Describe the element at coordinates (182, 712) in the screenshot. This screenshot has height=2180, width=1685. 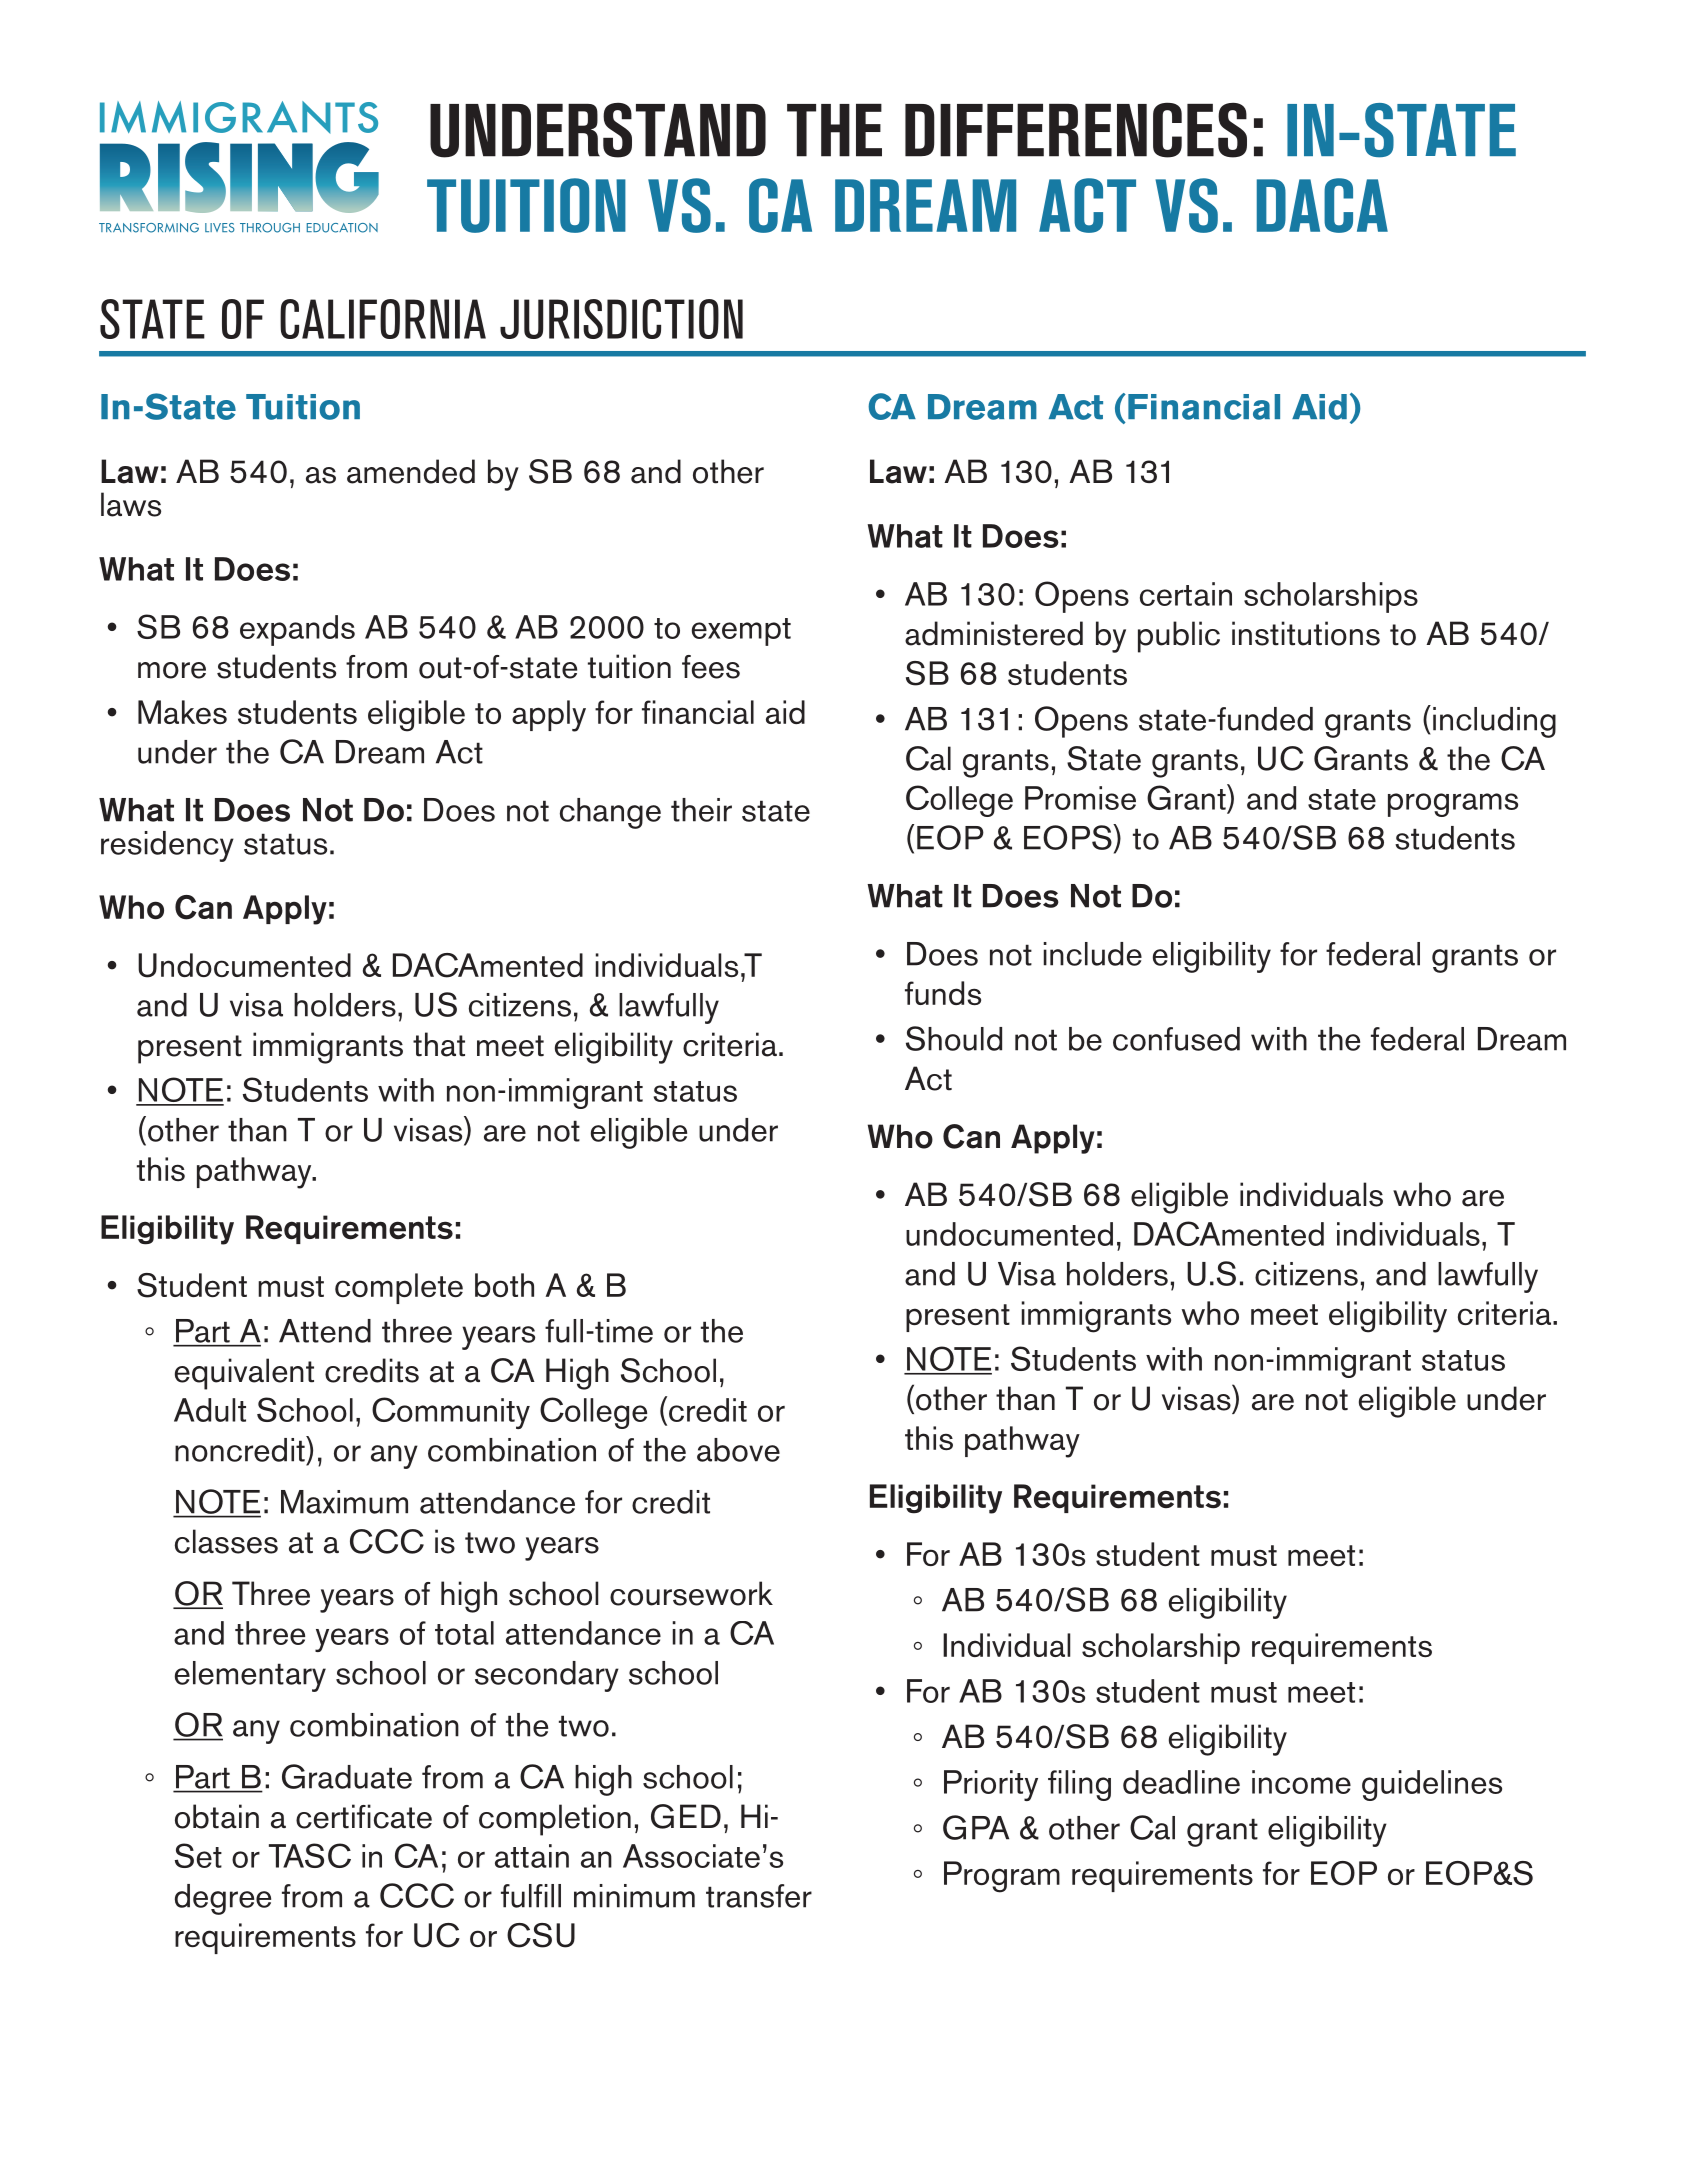
I see `Makes` at that location.
